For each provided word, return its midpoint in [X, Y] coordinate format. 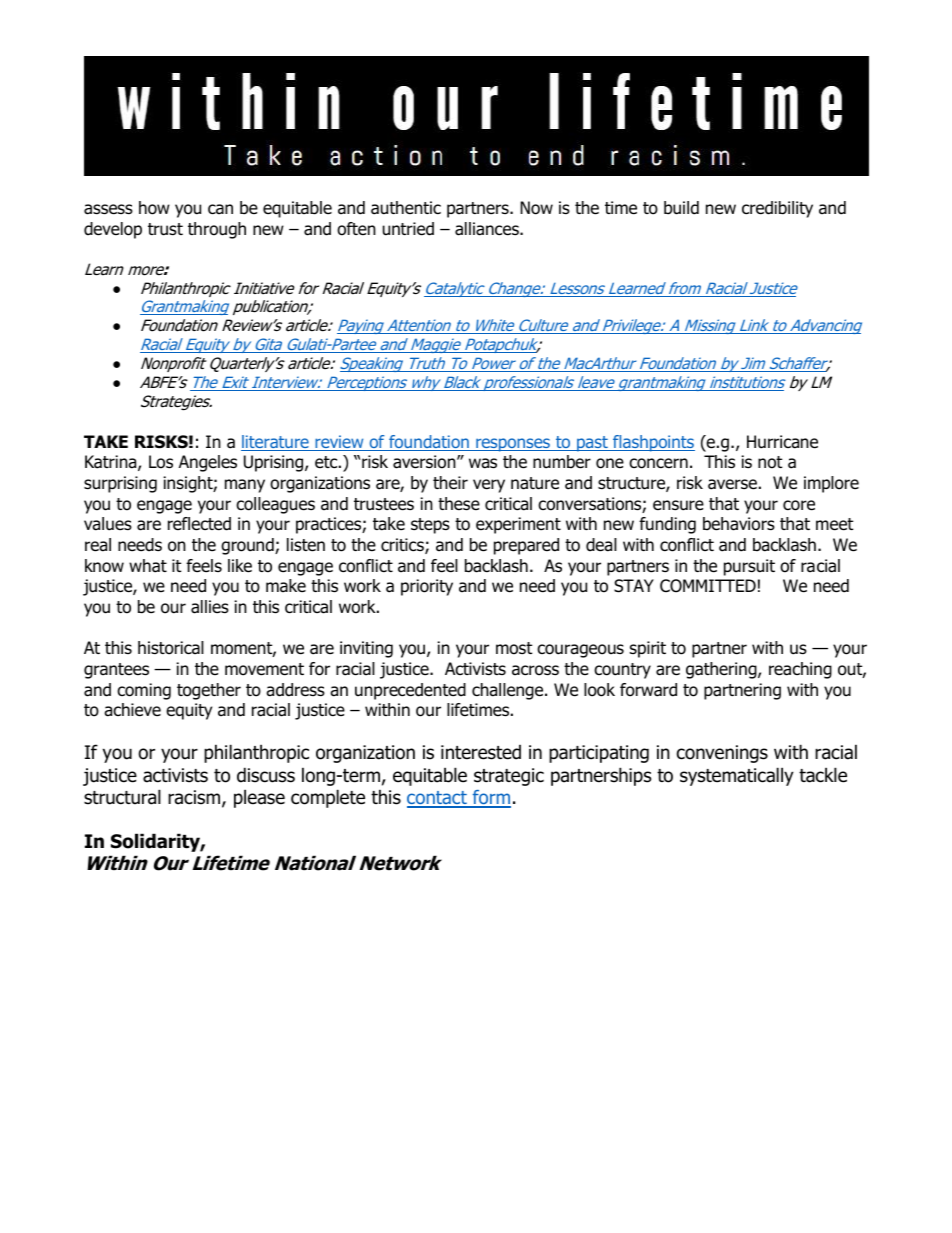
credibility [777, 209]
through [217, 230]
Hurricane [782, 442]
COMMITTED [708, 586]
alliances [488, 229]
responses [513, 445]
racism [194, 797]
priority [427, 587]
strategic [509, 777]
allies [210, 607]
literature [276, 443]
